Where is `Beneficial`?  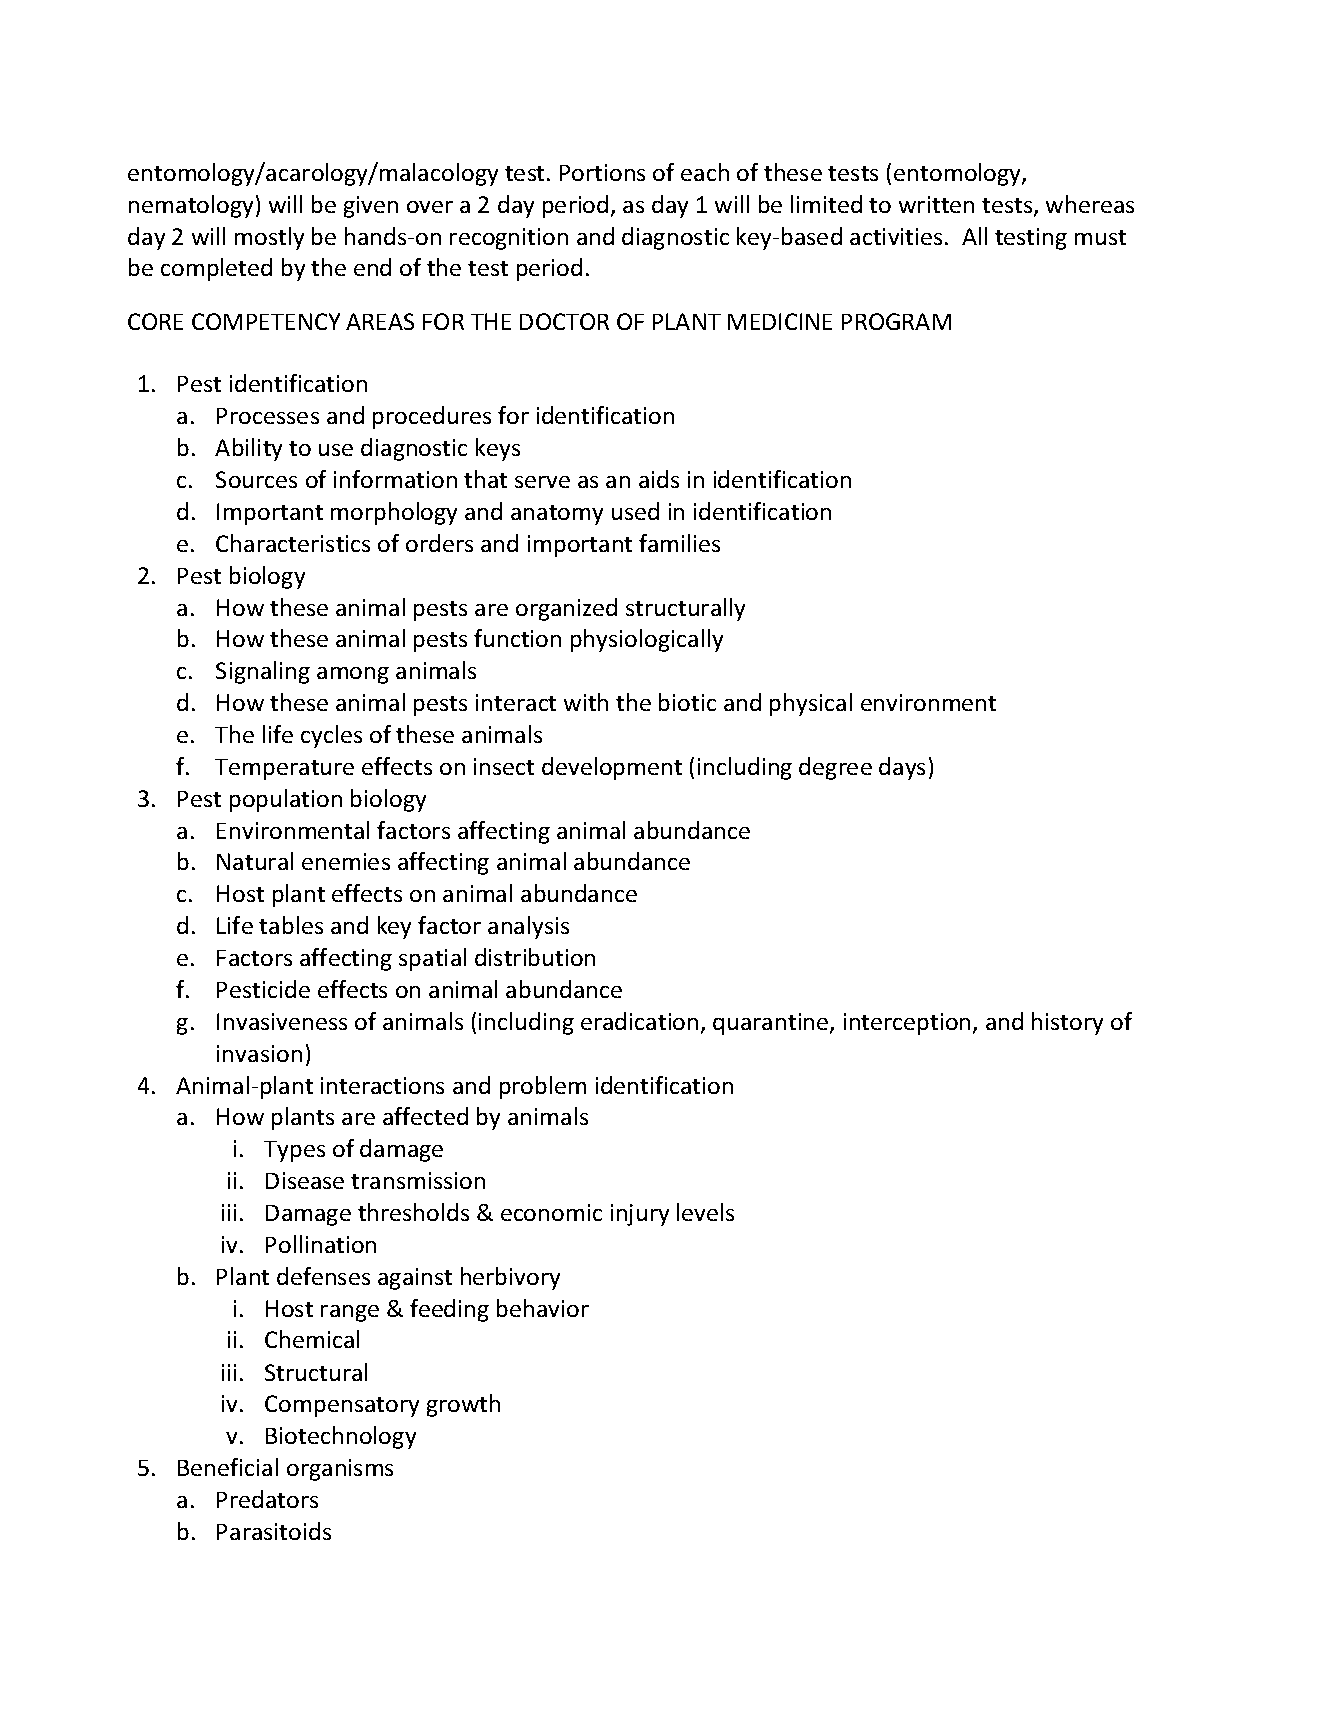
Beneficial is located at coordinates (228, 1467).
